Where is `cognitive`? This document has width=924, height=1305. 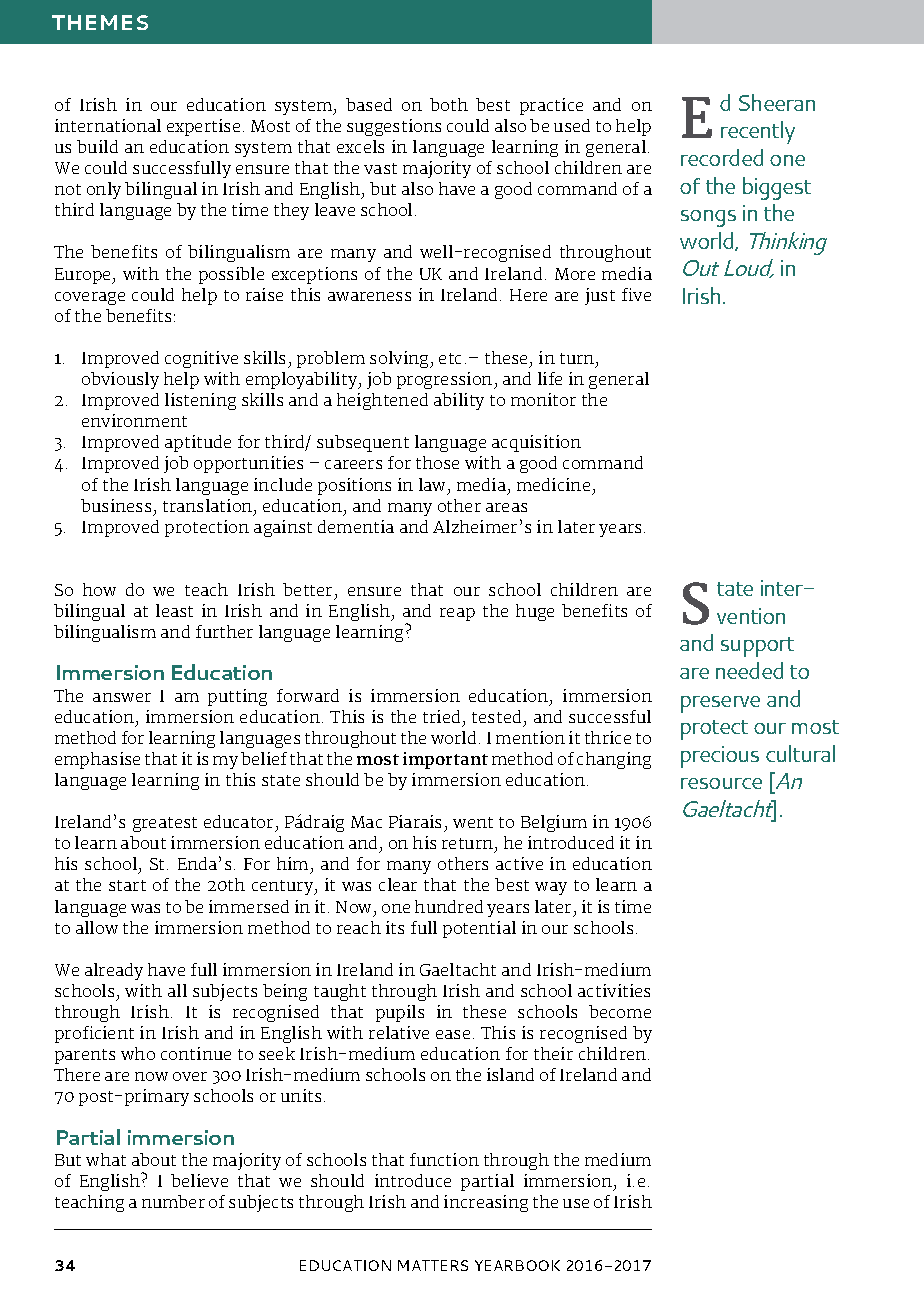 cognitive is located at coordinates (201, 359).
